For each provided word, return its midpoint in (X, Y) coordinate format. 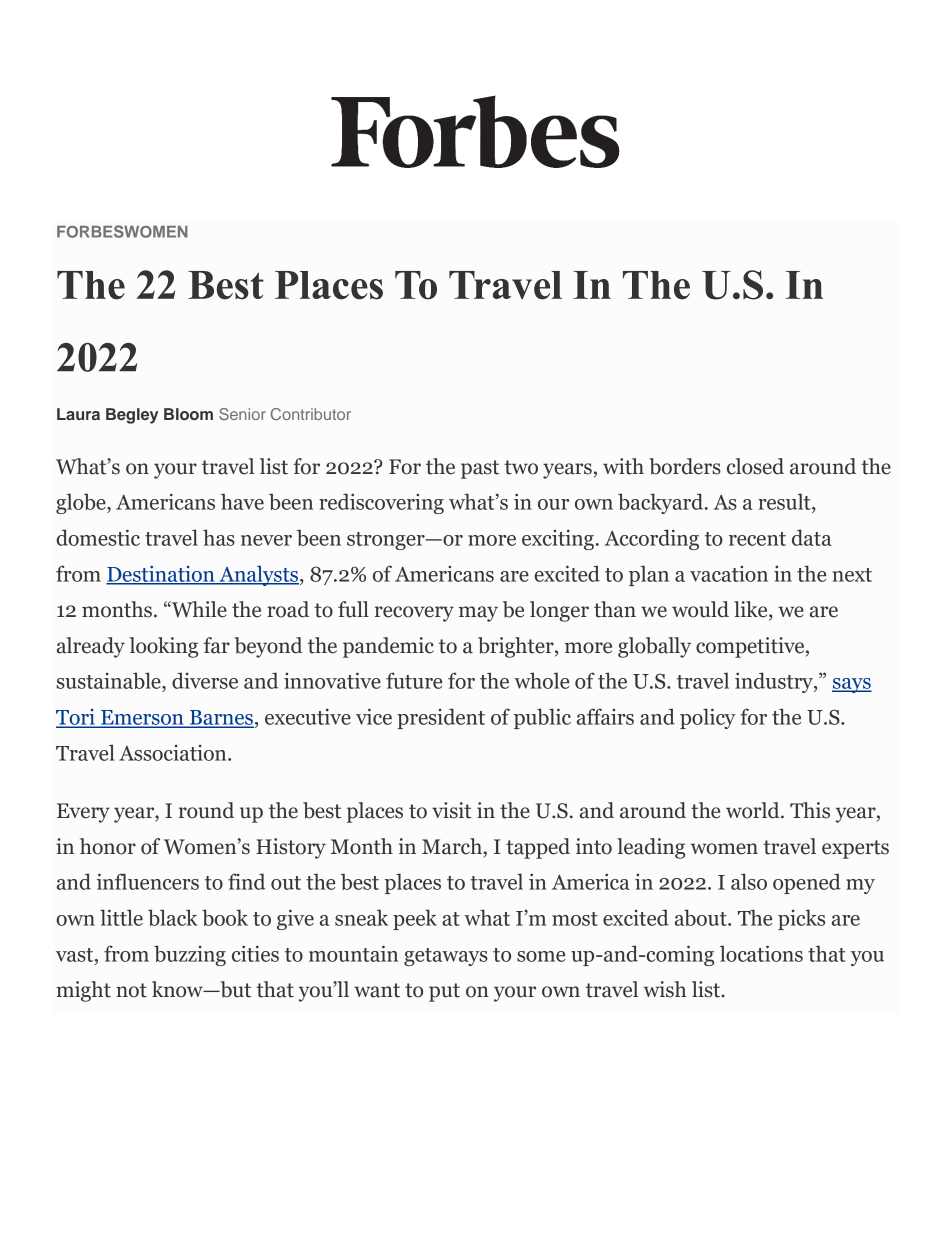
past (480, 469)
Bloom (188, 414)
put (444, 992)
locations (761, 953)
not (131, 990)
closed (755, 466)
